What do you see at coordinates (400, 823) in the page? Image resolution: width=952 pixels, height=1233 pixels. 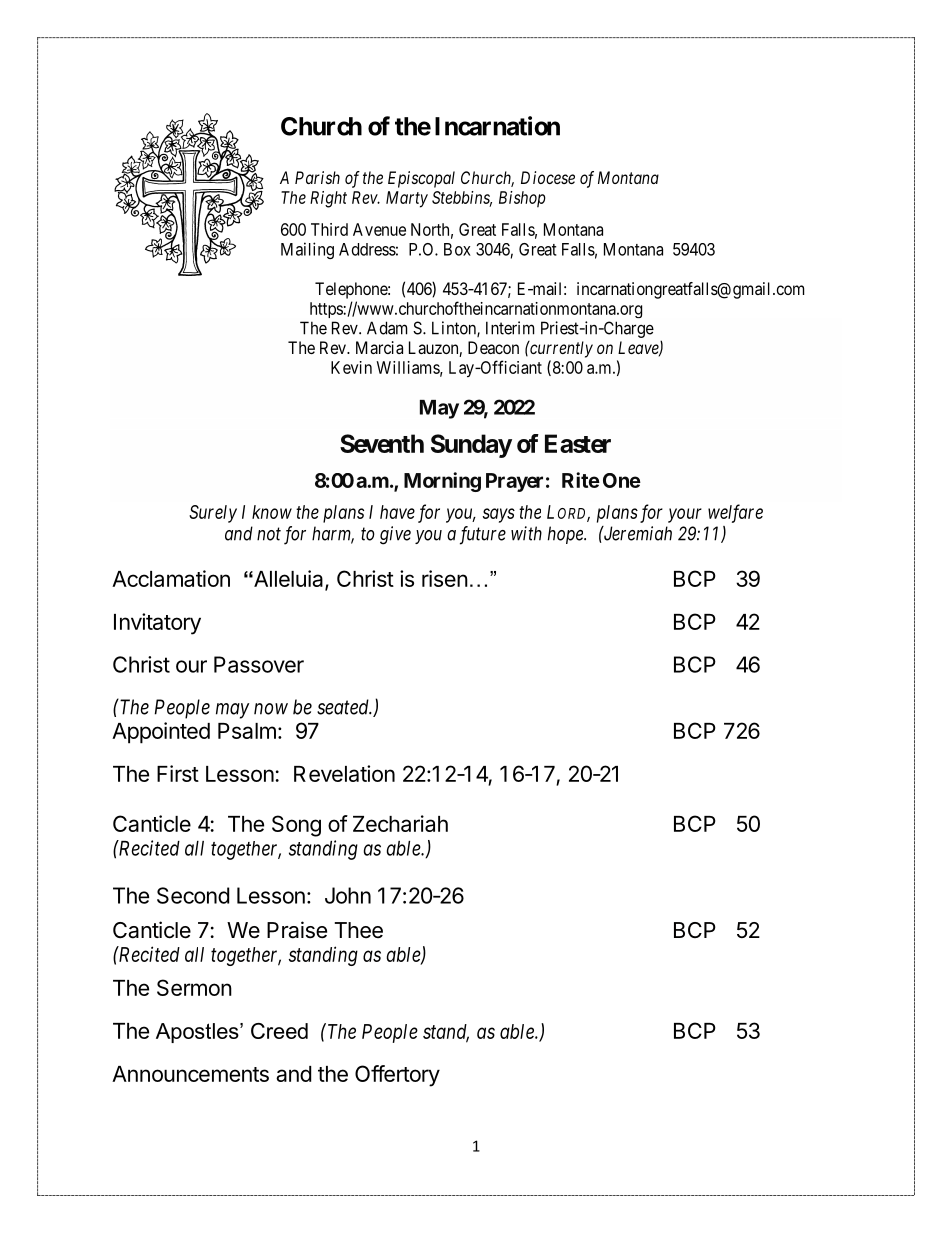 I see `Zechariah` at bounding box center [400, 823].
